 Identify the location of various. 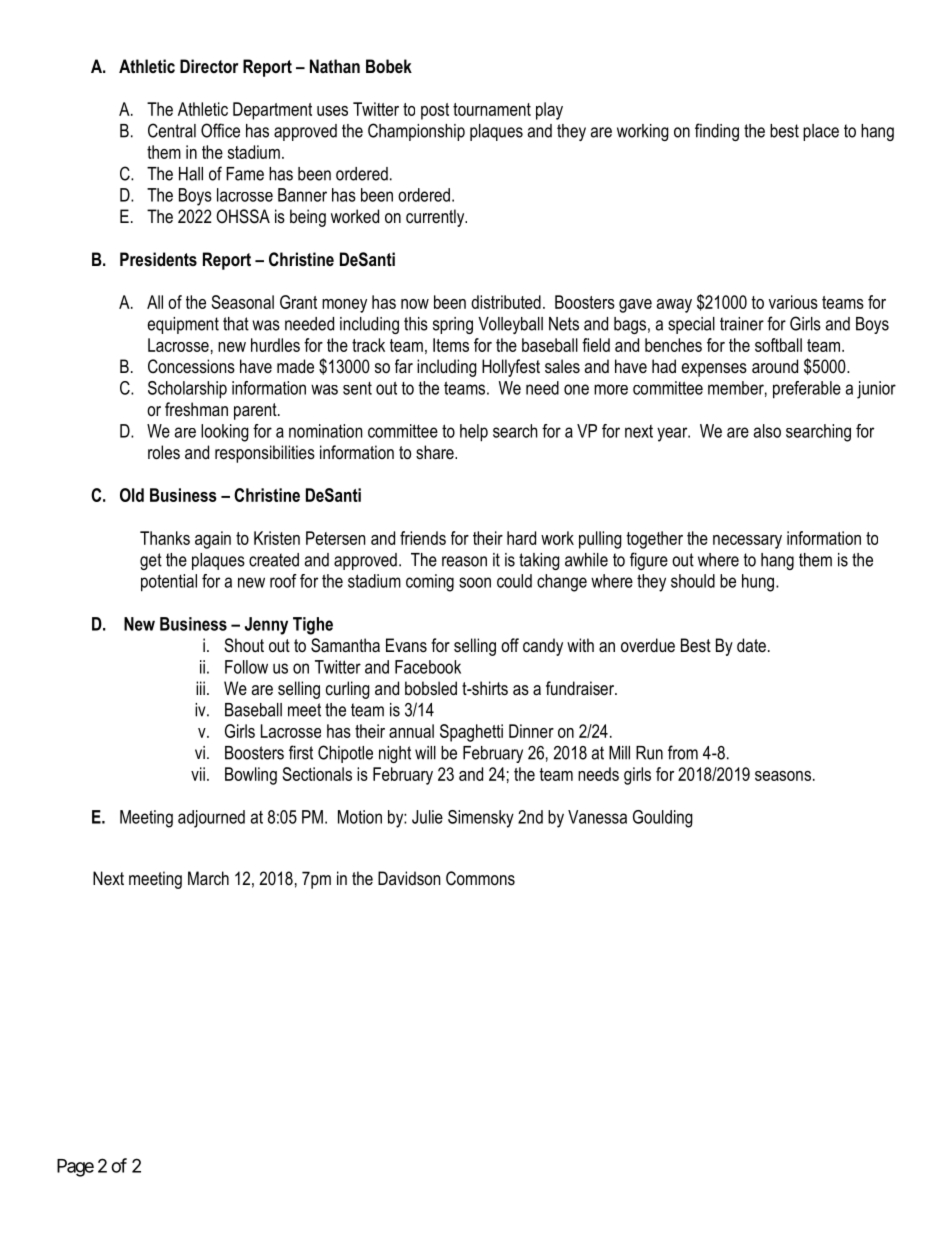
(793, 302).
